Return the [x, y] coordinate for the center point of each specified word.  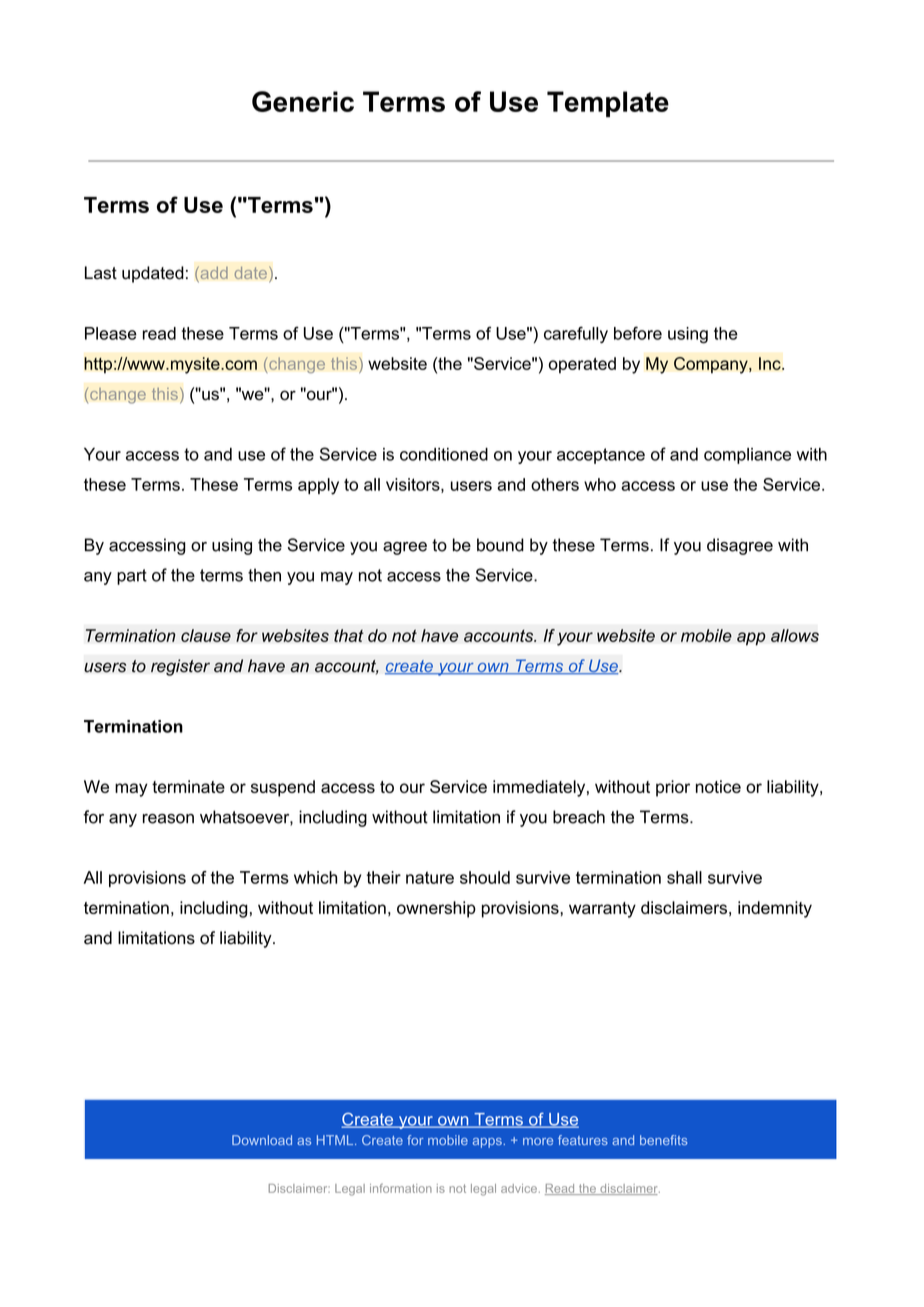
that [349, 635]
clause [206, 635]
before [638, 333]
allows [795, 635]
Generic [303, 101]
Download [262, 1140]
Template [608, 104]
